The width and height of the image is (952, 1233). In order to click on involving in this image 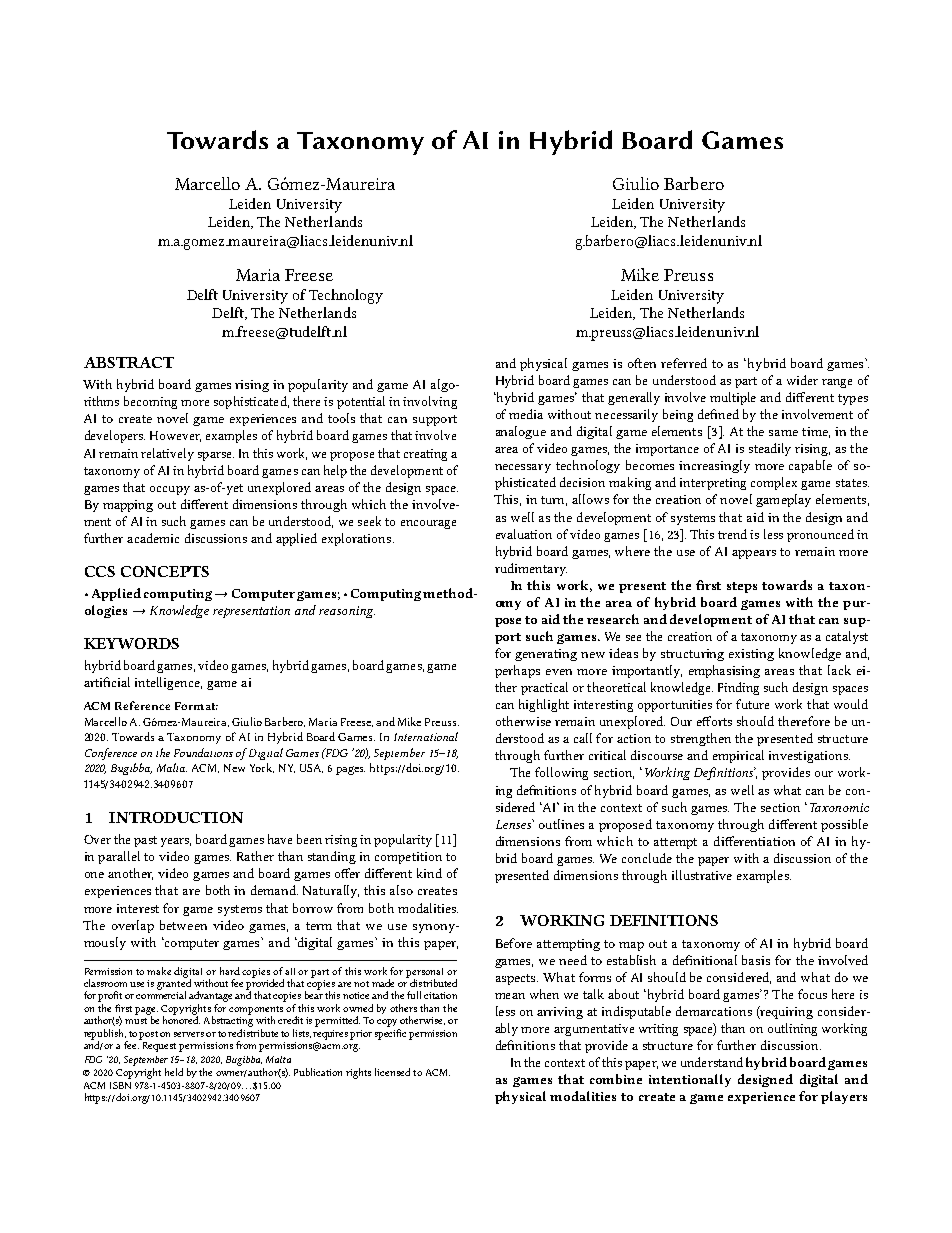, I will do `click(430, 402)`.
